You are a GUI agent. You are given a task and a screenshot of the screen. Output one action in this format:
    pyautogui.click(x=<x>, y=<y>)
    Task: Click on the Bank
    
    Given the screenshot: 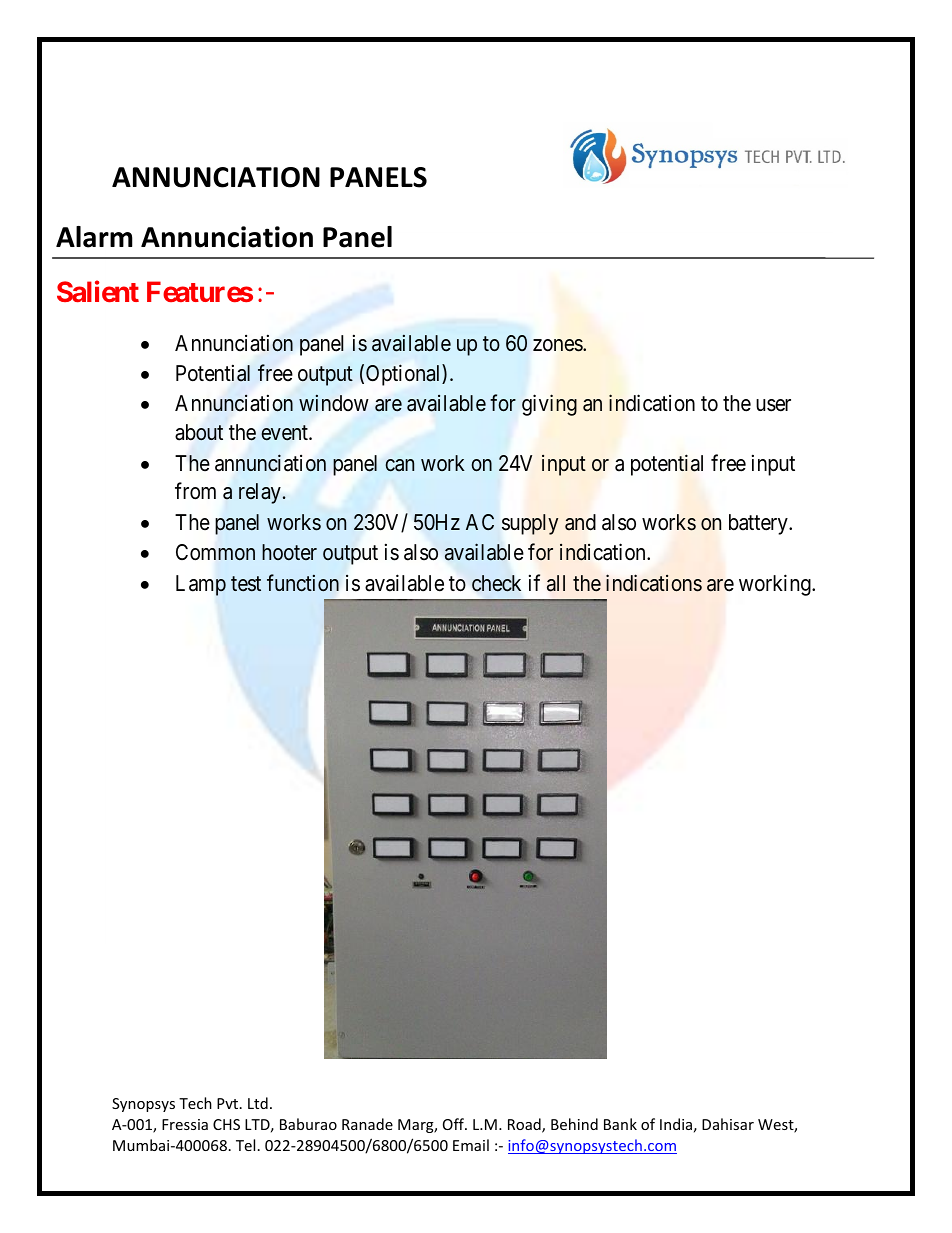 What is the action you would take?
    pyautogui.click(x=620, y=1124)
